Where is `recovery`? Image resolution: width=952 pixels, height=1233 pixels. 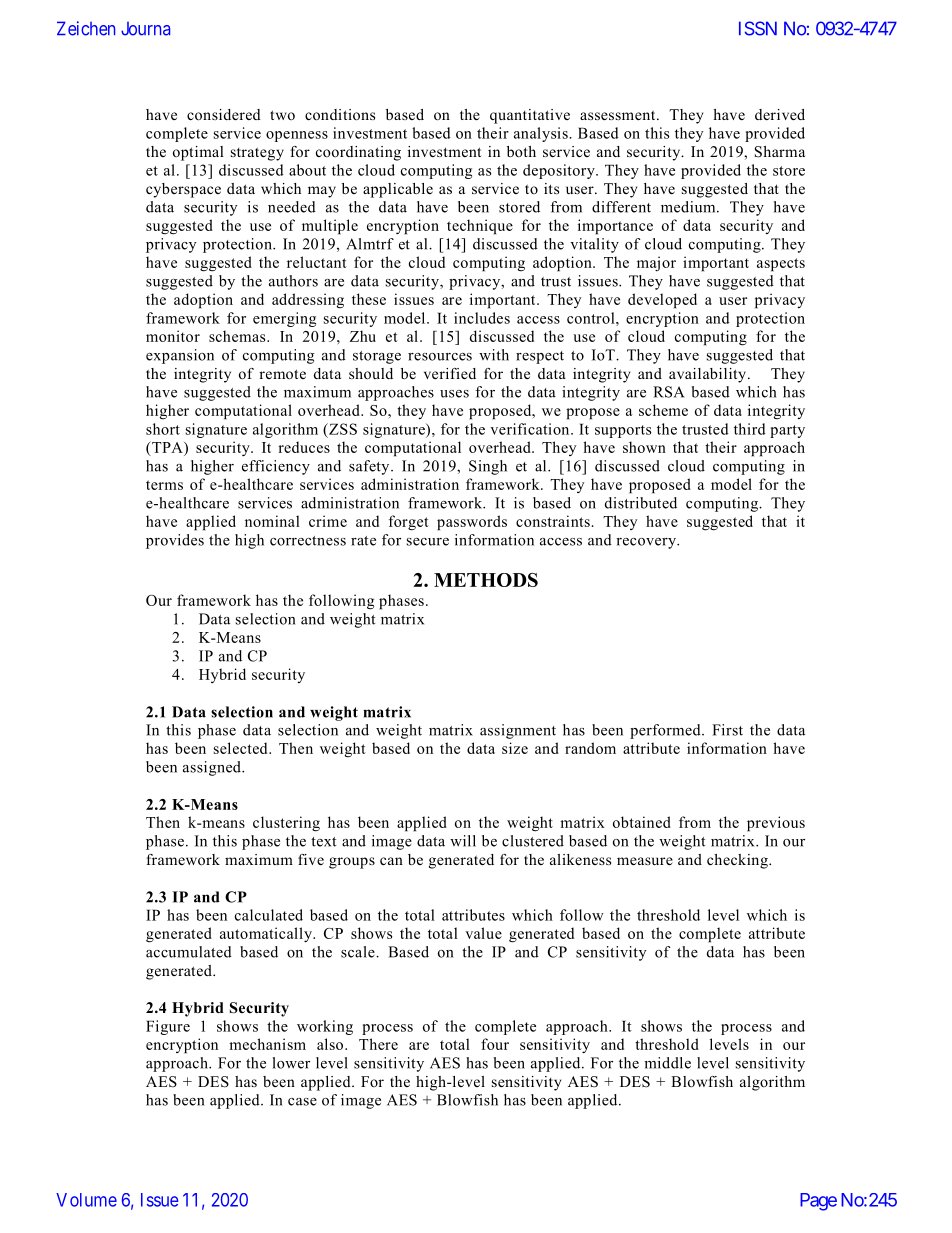 recovery is located at coordinates (647, 543).
